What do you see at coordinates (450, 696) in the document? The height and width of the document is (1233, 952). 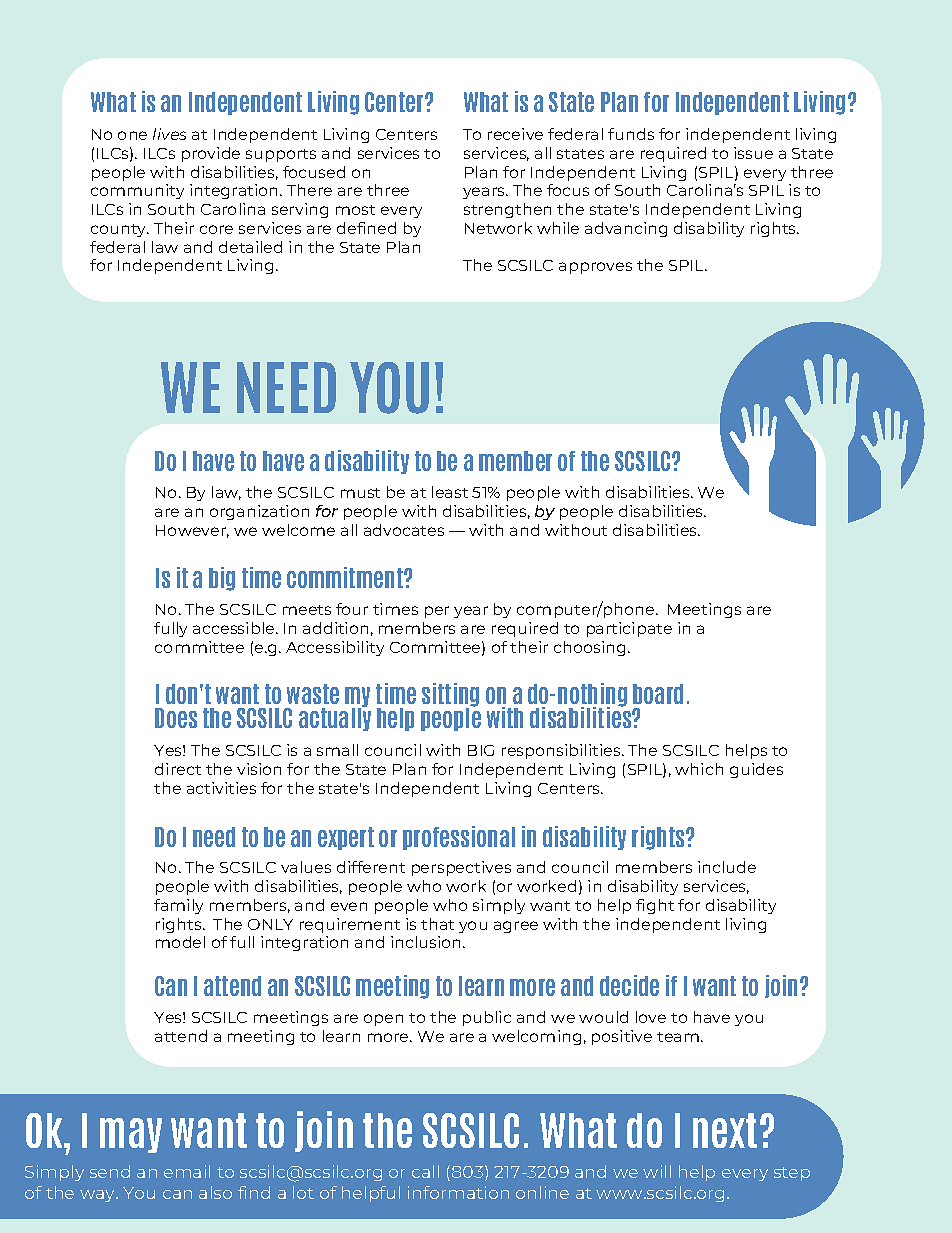 I see `sitting` at bounding box center [450, 696].
